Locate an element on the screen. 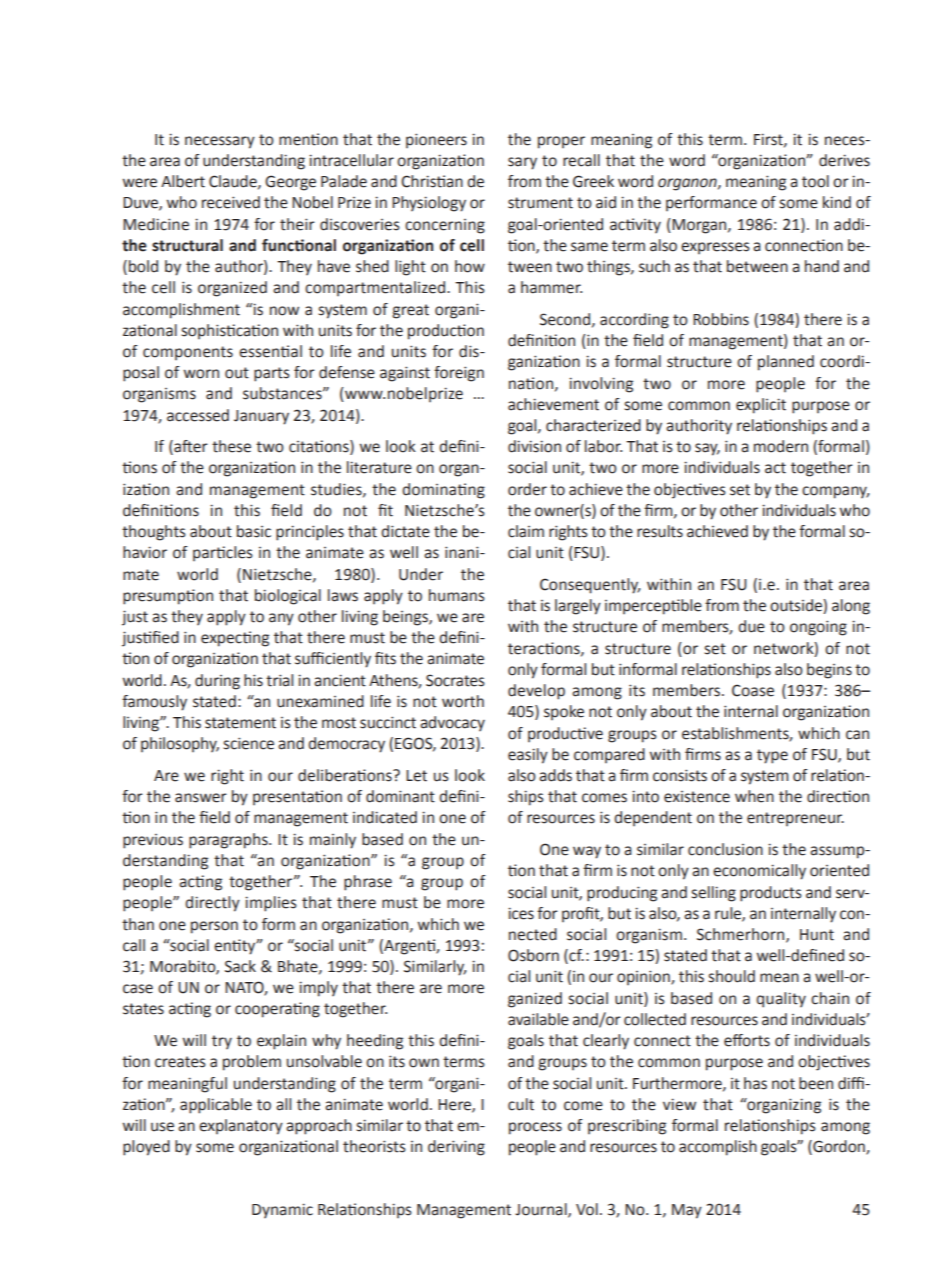 This screenshot has height=1270, width=952. modern is located at coordinates (781, 446).
